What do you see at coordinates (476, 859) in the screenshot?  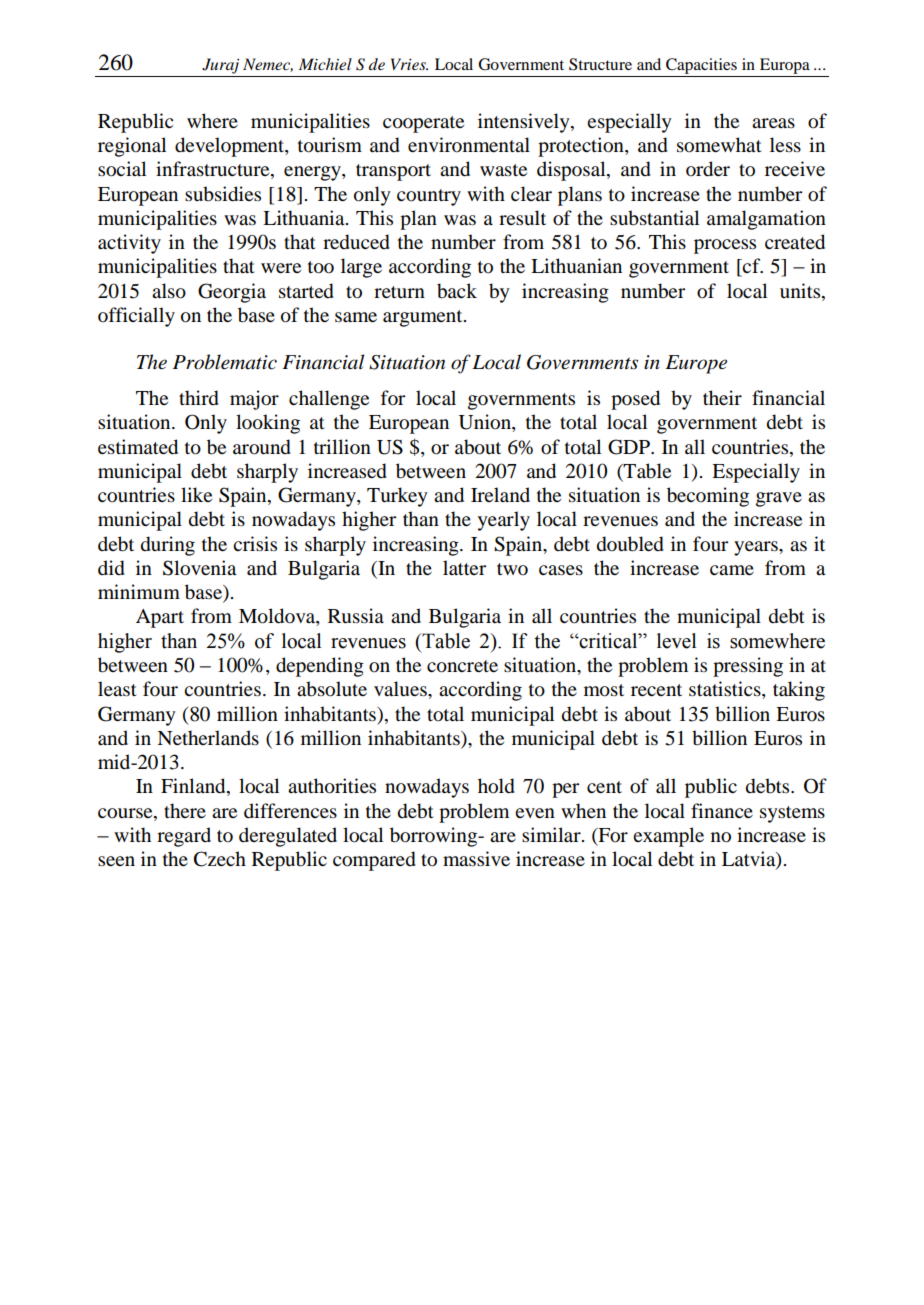 I see `massive` at bounding box center [476, 859].
